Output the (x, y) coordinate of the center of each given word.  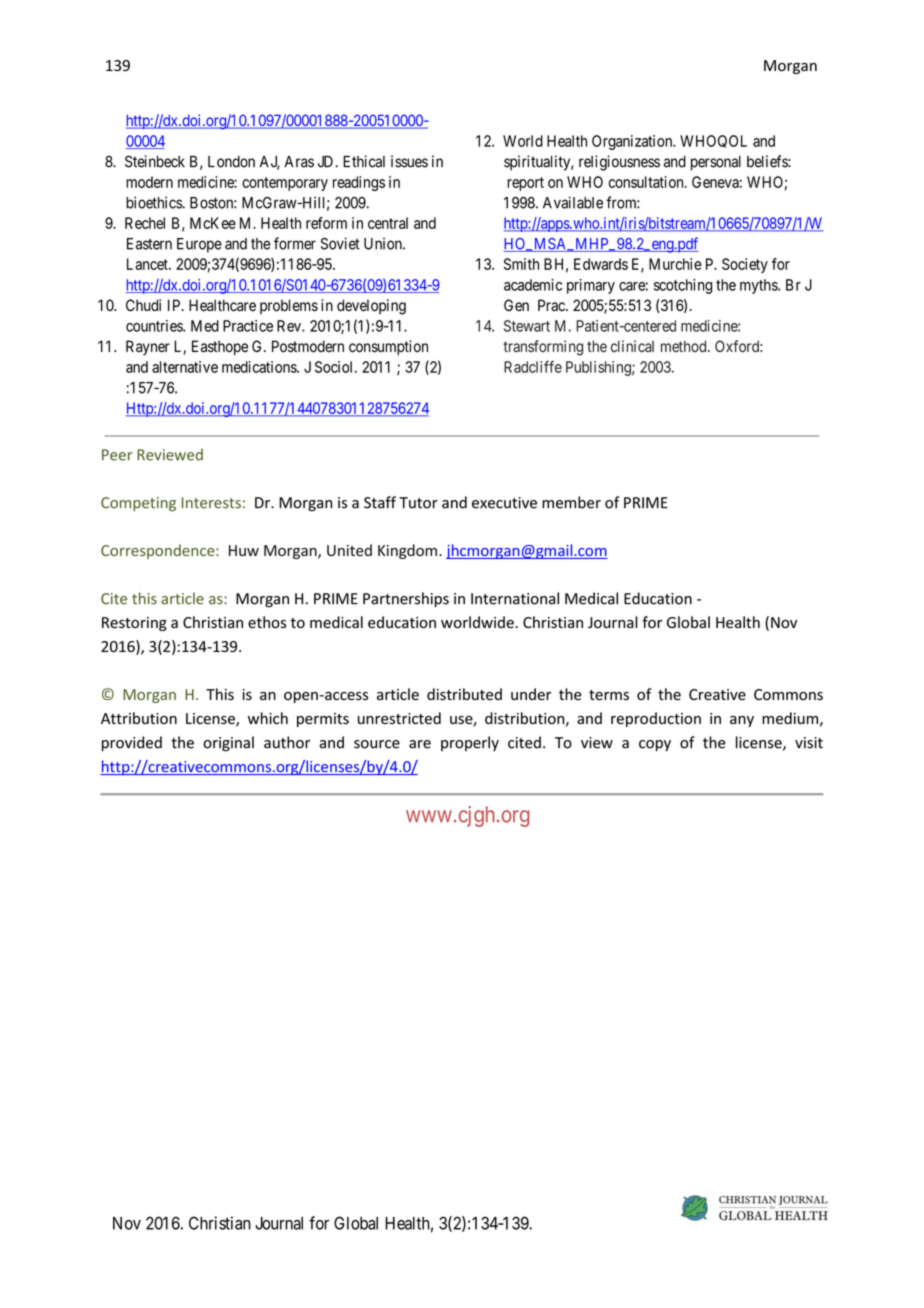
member (571, 502)
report (525, 184)
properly (470, 743)
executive (504, 503)
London (231, 162)
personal (716, 163)
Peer (117, 455)
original (228, 744)
